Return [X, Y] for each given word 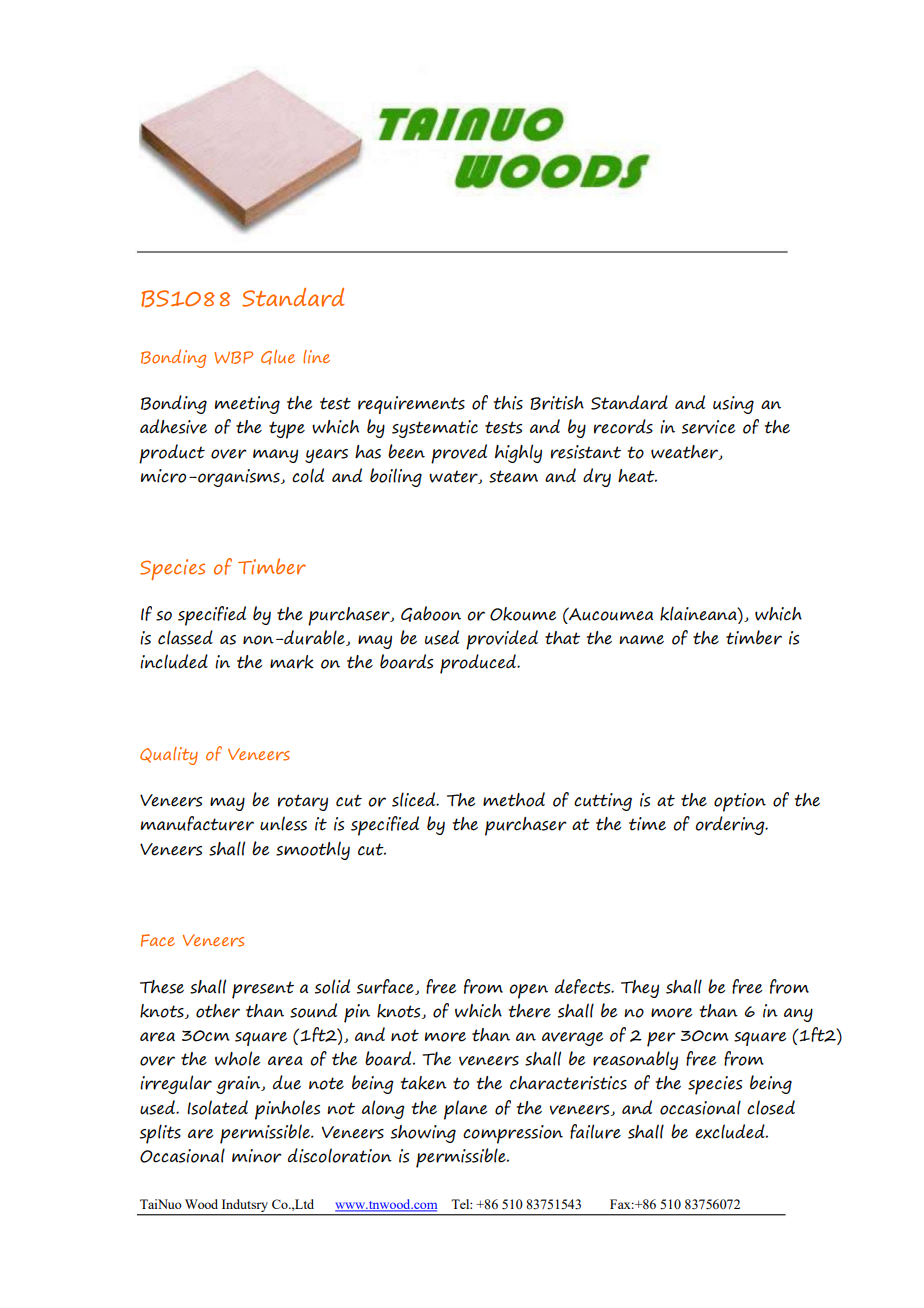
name [641, 640]
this [508, 403]
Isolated [217, 1107]
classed [185, 637]
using [733, 405]
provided [502, 640]
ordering [731, 825]
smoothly [313, 850]
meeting [247, 405]
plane [466, 1110]
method [514, 799]
